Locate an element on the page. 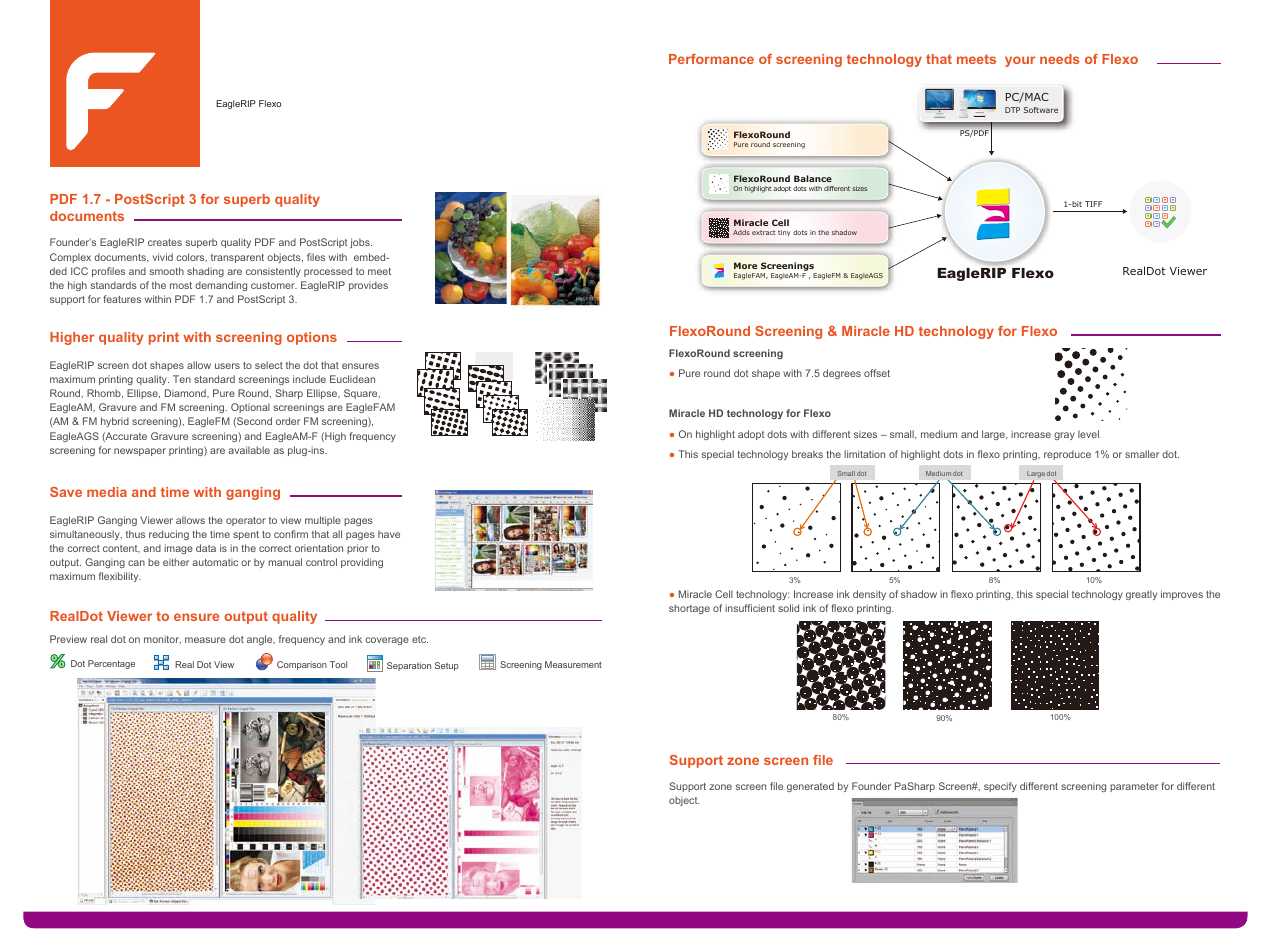  TIFF is located at coordinates (1093, 204).
